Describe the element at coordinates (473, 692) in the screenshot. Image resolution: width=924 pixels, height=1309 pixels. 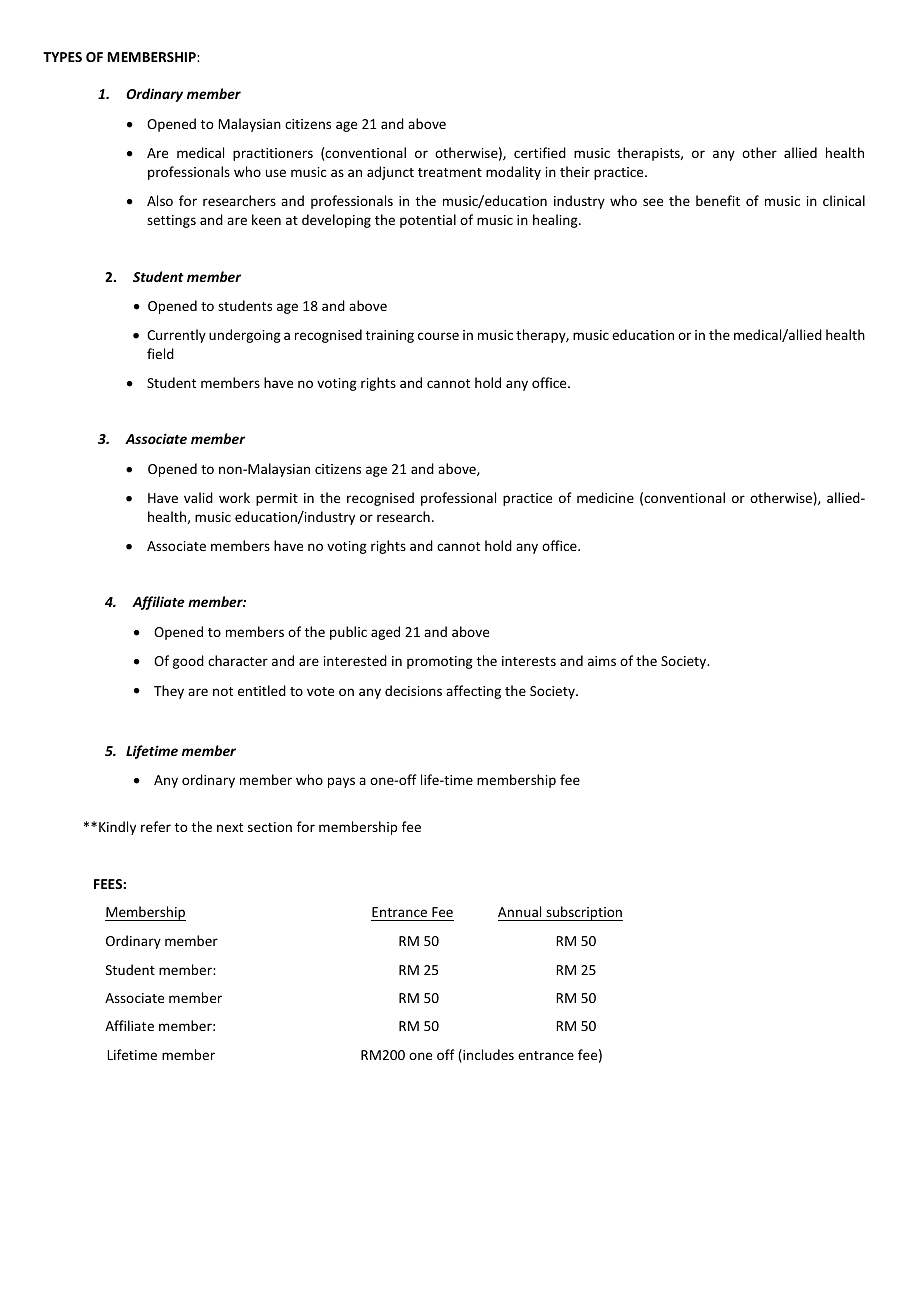
I see `affecting` at that location.
